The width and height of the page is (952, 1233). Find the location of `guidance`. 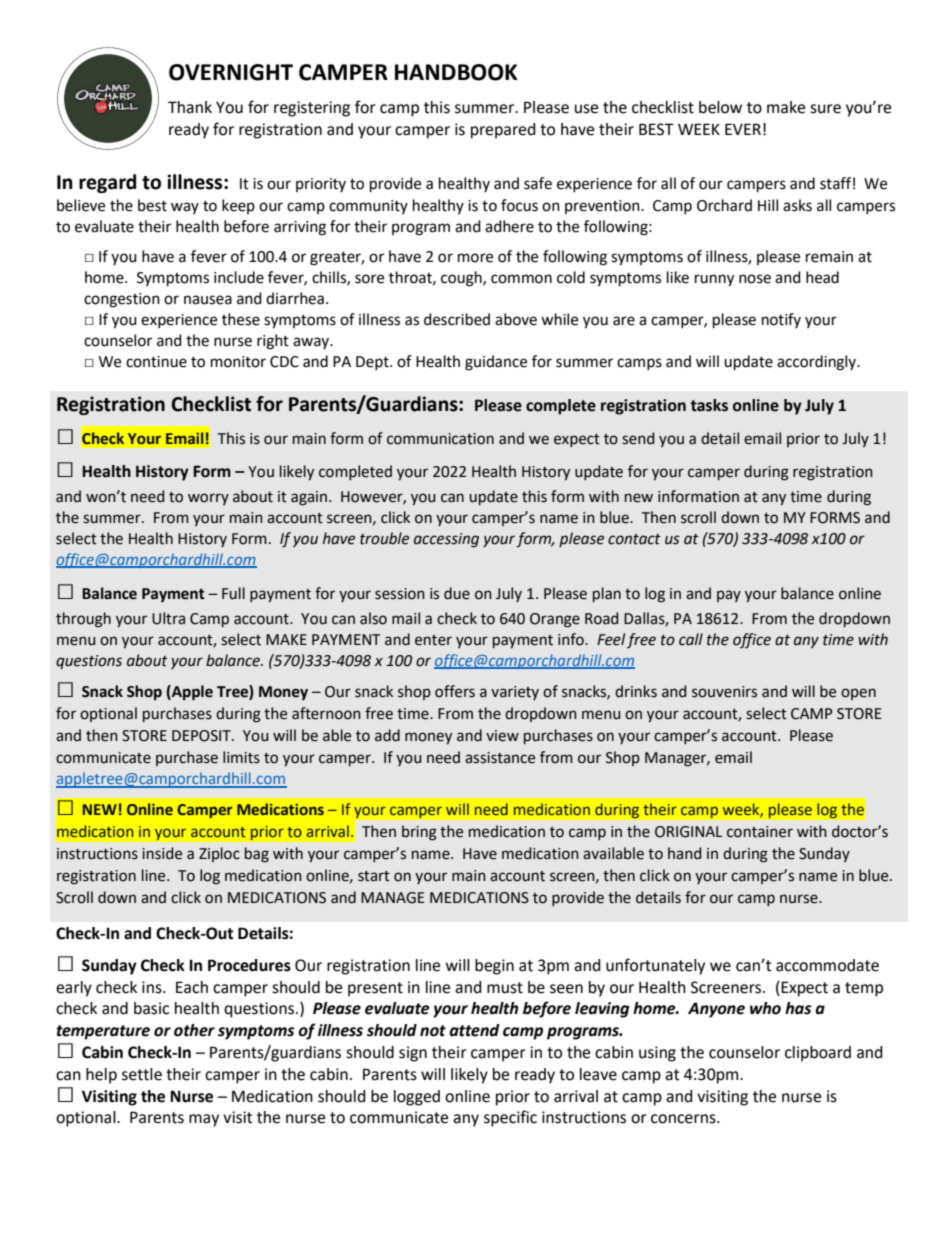

guidance is located at coordinates (496, 363).
